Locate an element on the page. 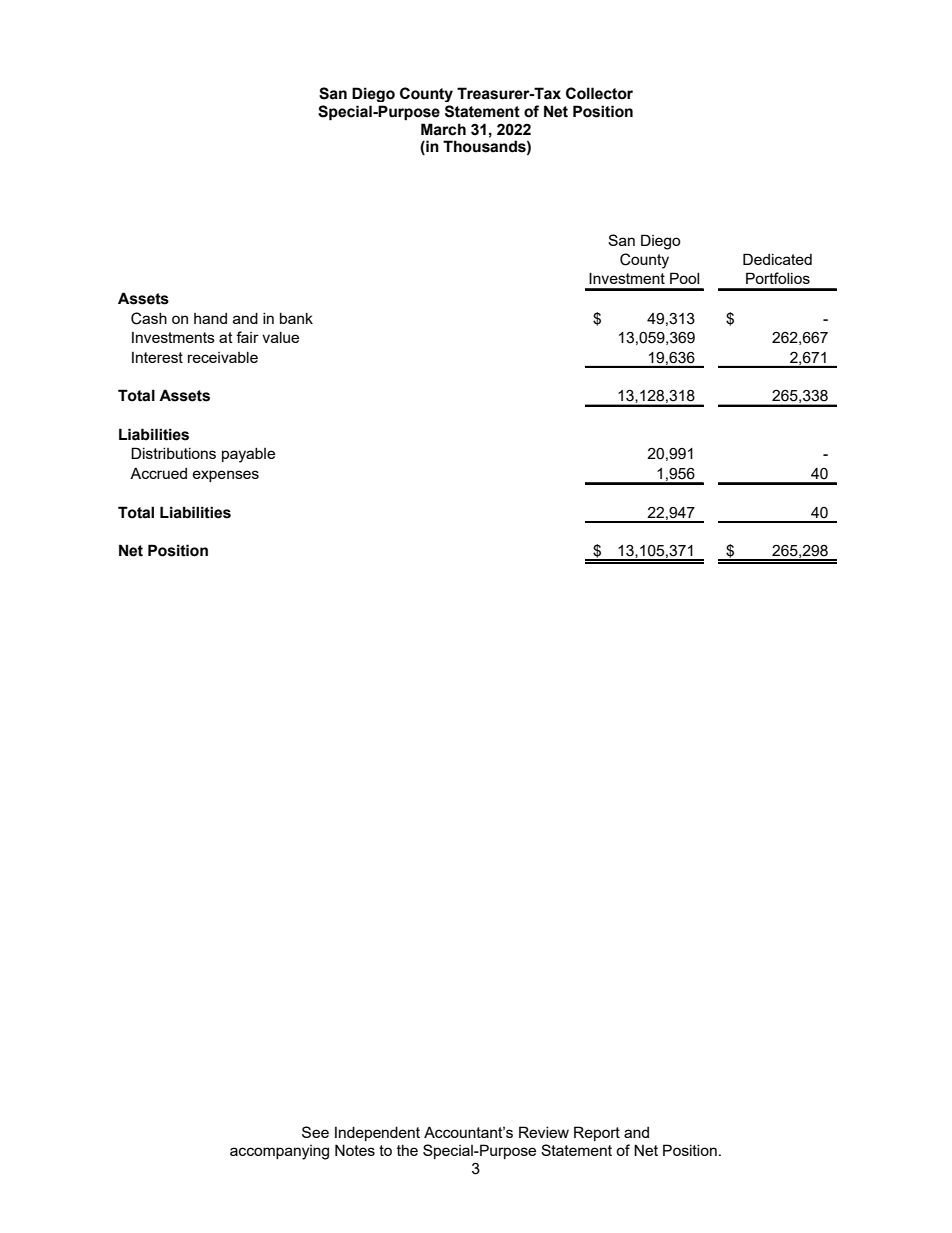  Report is located at coordinates (597, 1133).
